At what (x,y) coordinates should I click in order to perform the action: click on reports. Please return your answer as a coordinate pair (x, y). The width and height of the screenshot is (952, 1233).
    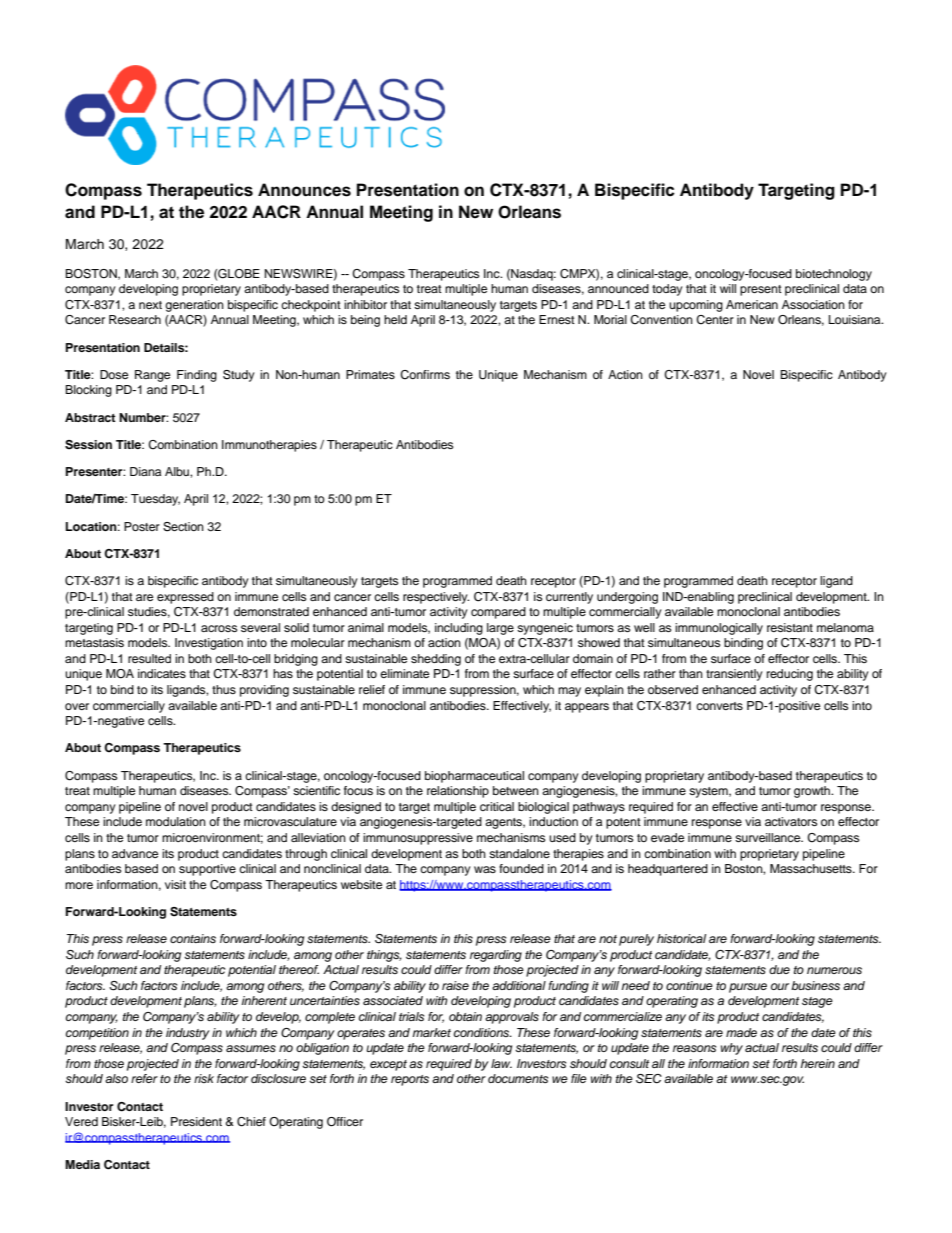
    Looking at the image, I should click on (410, 1080).
